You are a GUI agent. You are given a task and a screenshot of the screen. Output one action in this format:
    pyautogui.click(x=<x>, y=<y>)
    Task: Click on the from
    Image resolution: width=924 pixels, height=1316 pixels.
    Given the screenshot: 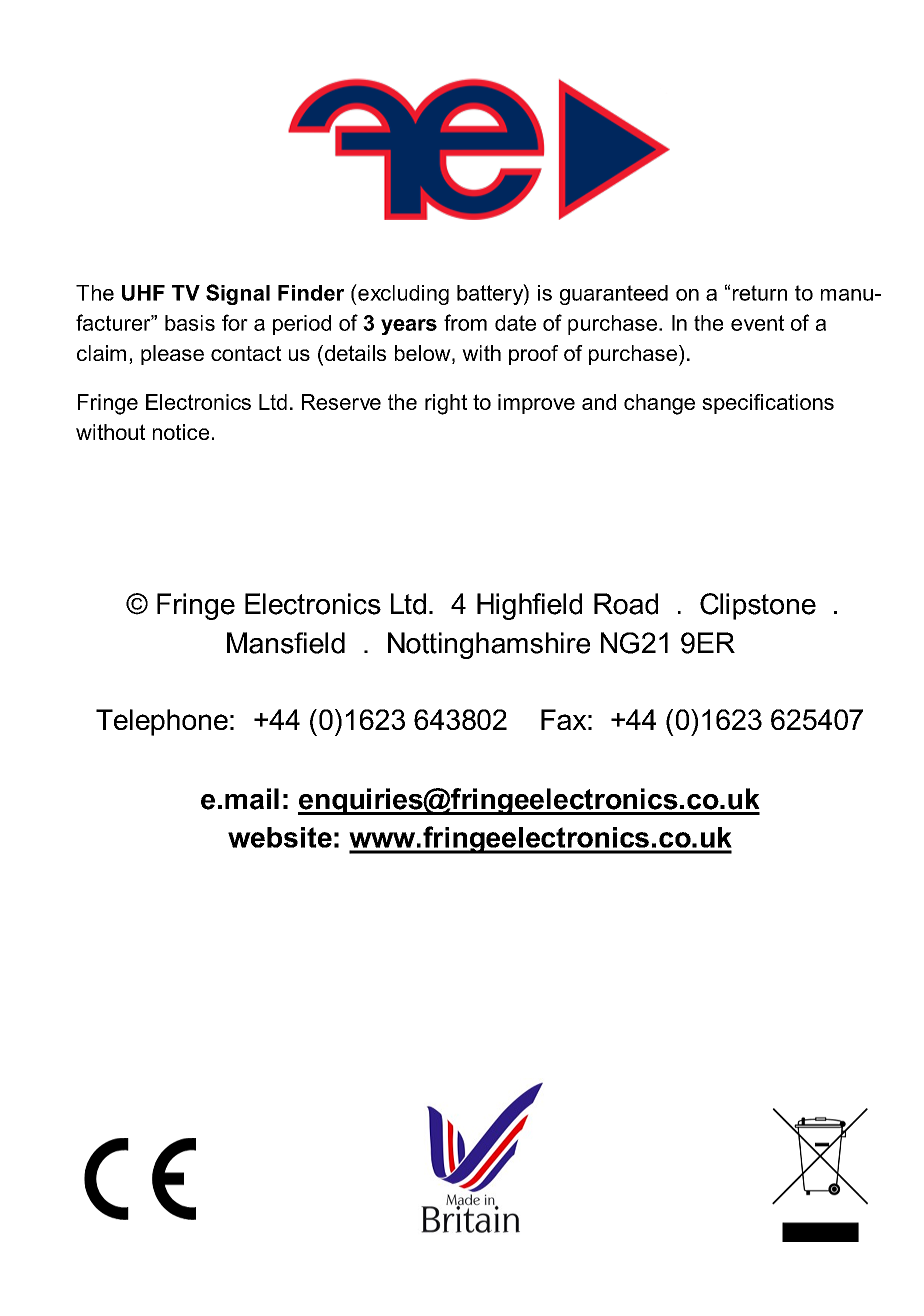 What is the action you would take?
    pyautogui.click(x=465, y=322)
